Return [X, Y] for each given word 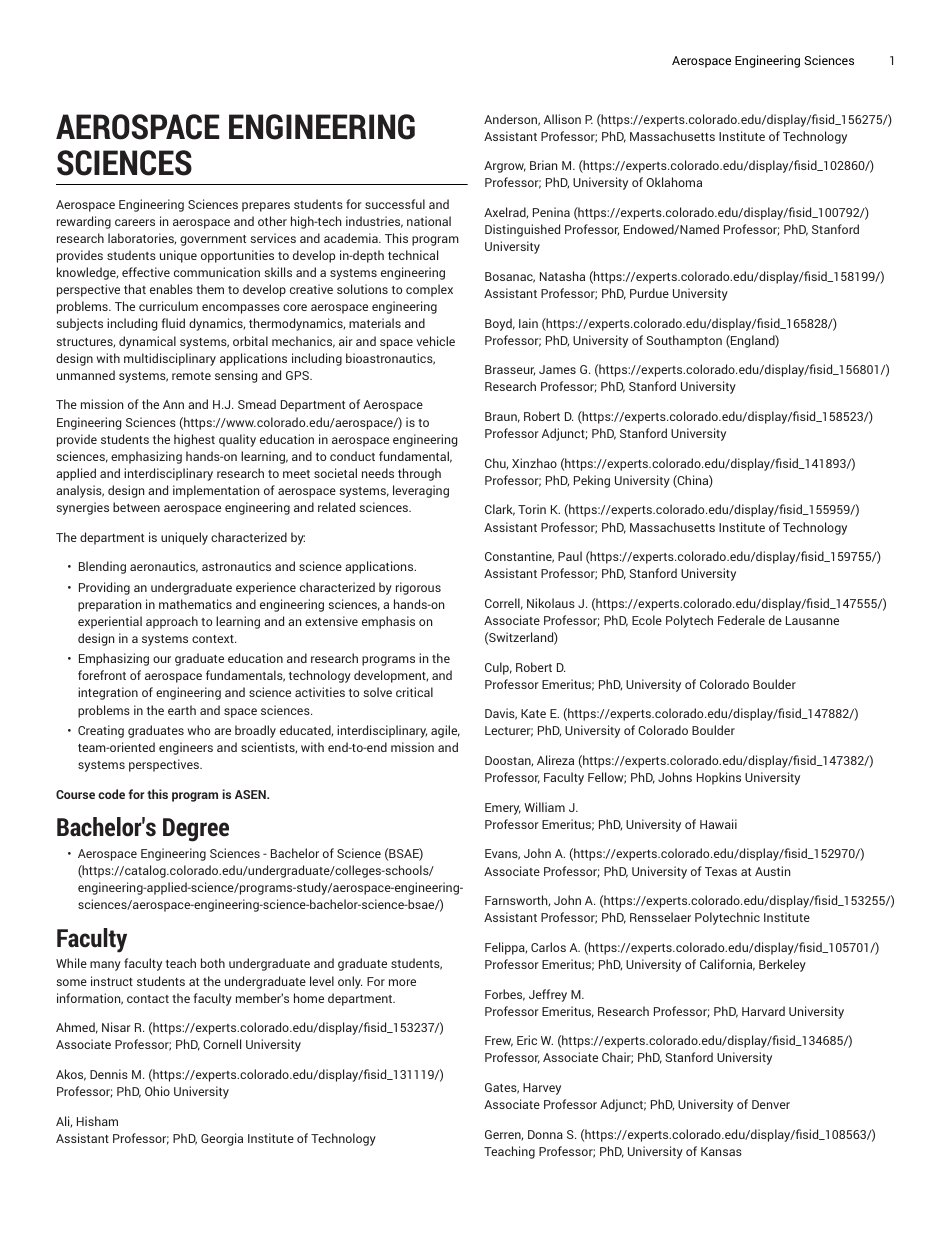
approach [172, 622]
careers [135, 222]
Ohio [157, 1091]
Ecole [647, 620]
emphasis [388, 622]
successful [395, 204]
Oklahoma [674, 182]
